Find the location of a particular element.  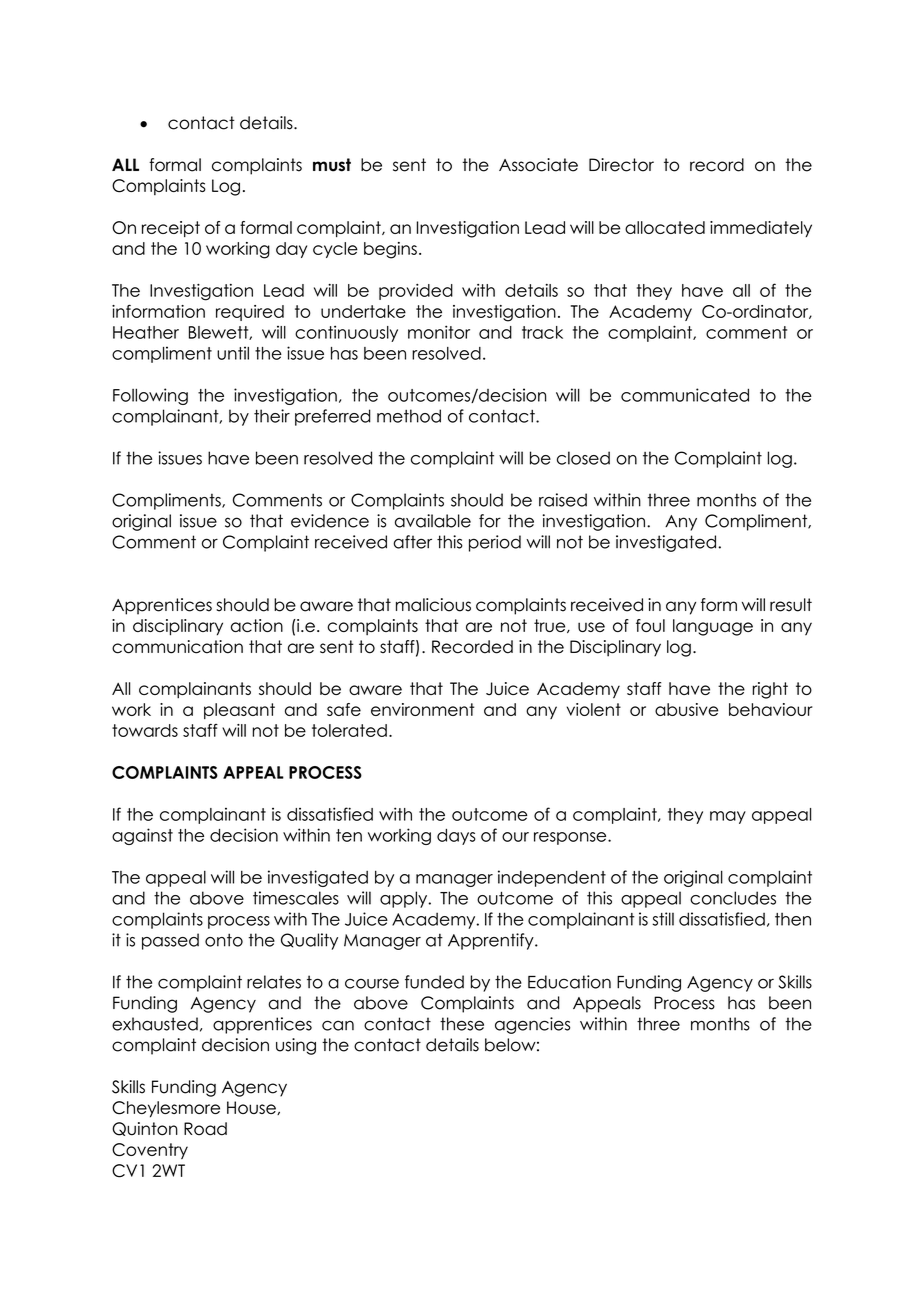

method is located at coordinates (409, 416).
